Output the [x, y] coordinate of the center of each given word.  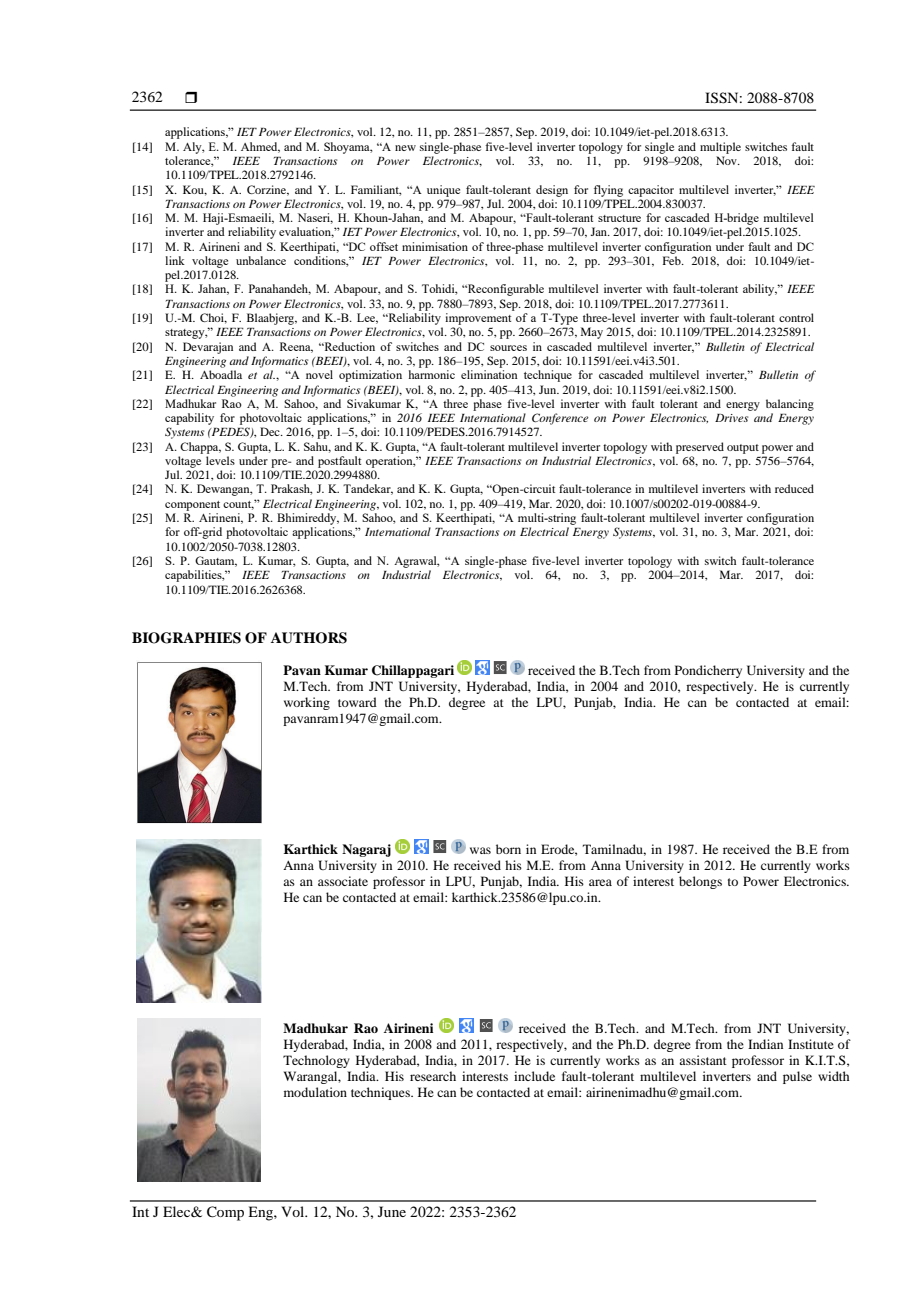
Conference [560, 419]
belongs [700, 882]
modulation [315, 1092]
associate [343, 881]
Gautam [216, 561]
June [392, 1211]
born [508, 849]
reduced [794, 488]
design [552, 191]
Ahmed [260, 147]
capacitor [651, 191]
